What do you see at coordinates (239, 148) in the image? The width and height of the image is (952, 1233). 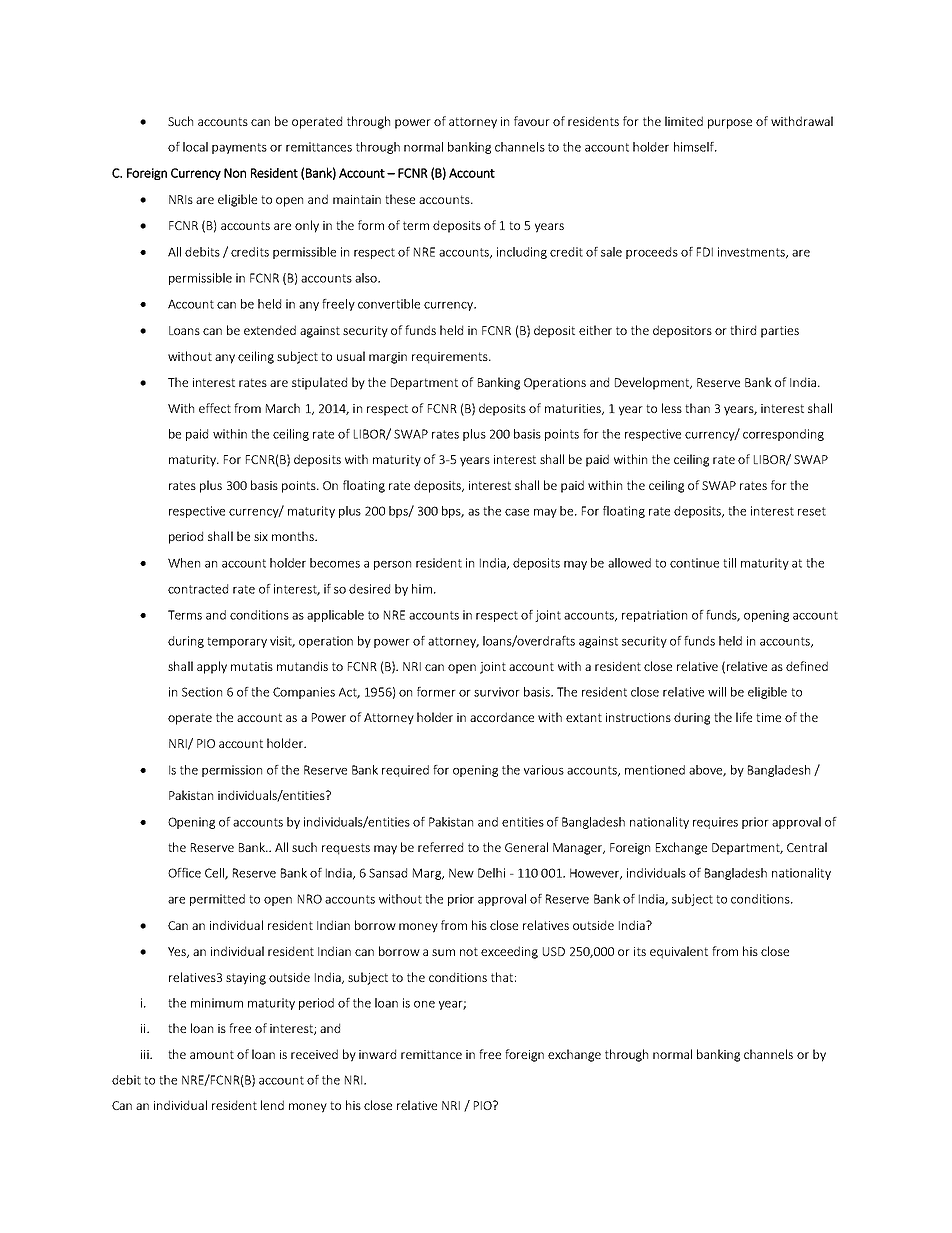 I see `payments` at bounding box center [239, 148].
